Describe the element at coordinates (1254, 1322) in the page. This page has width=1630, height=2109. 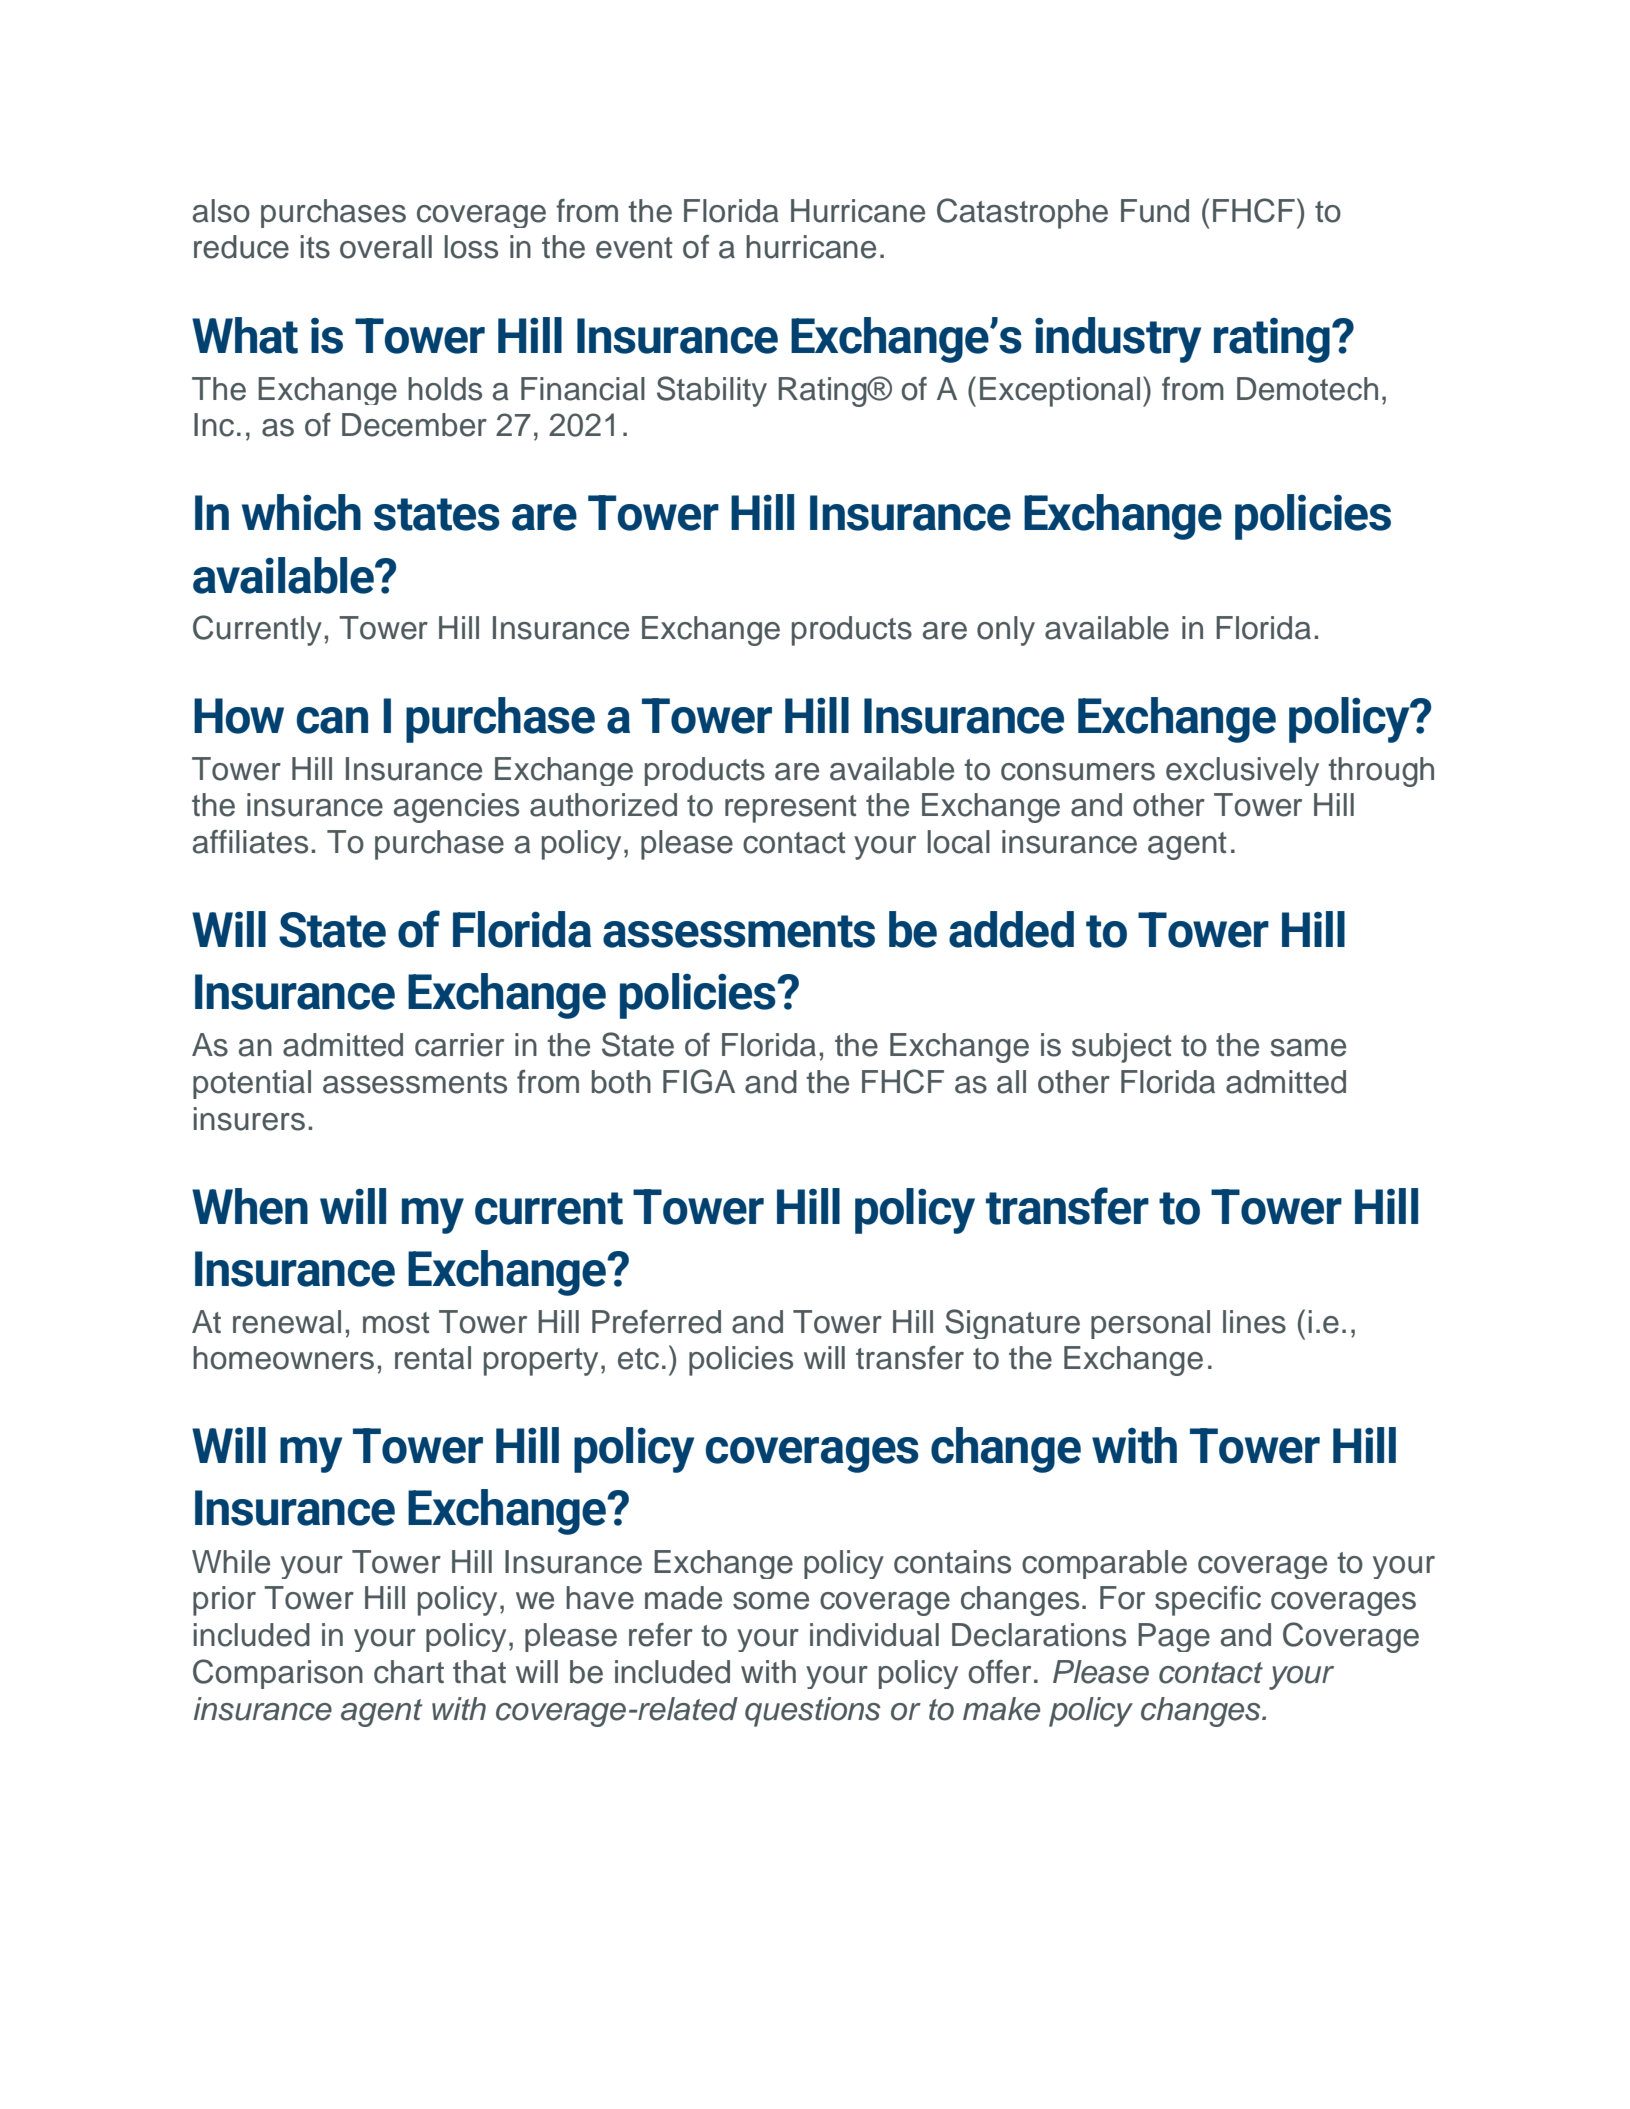
I see `lines` at that location.
